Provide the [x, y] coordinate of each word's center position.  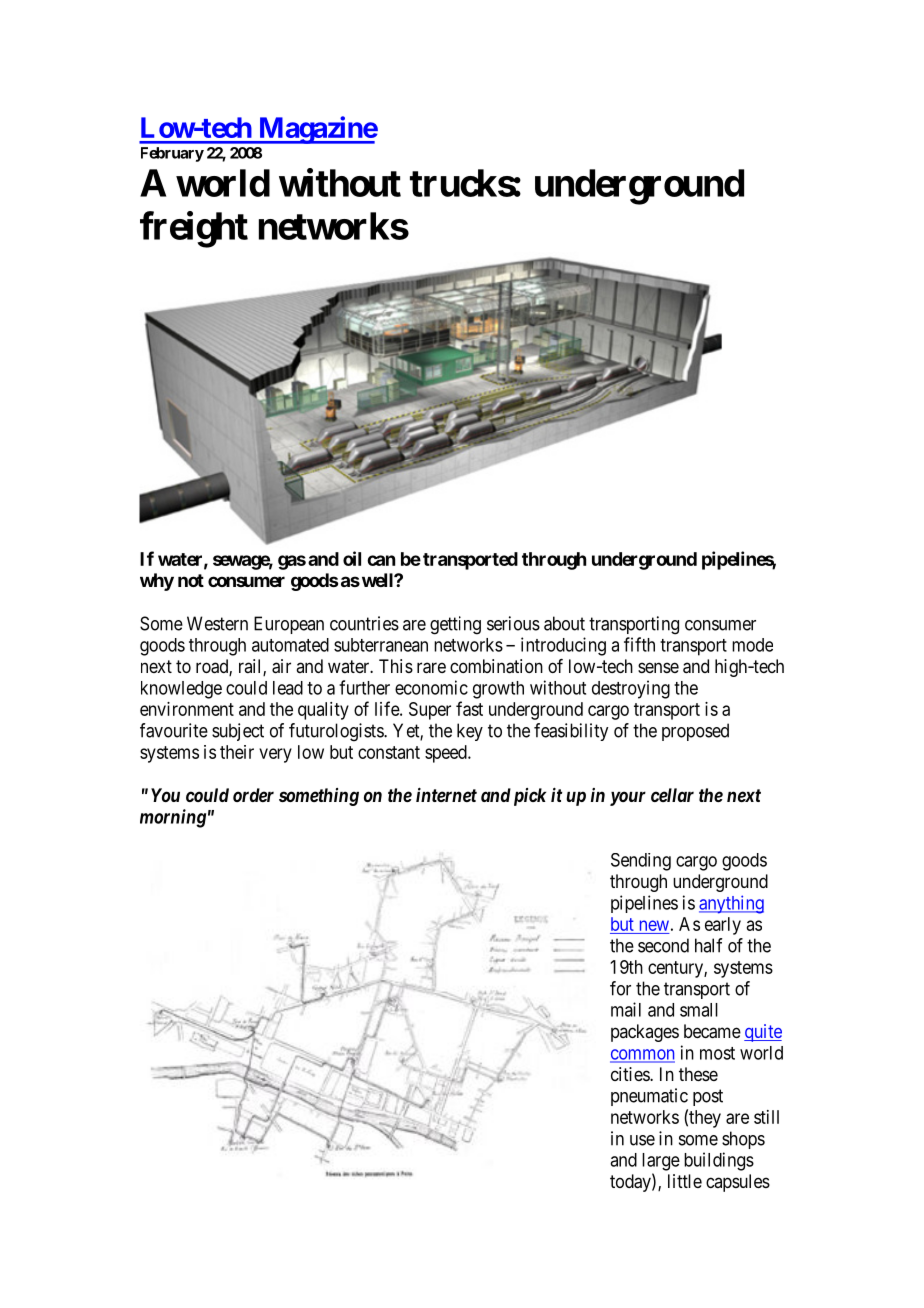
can [381, 560]
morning [173, 818]
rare [431, 668]
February [172, 154]
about [564, 623]
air [281, 666]
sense [658, 667]
